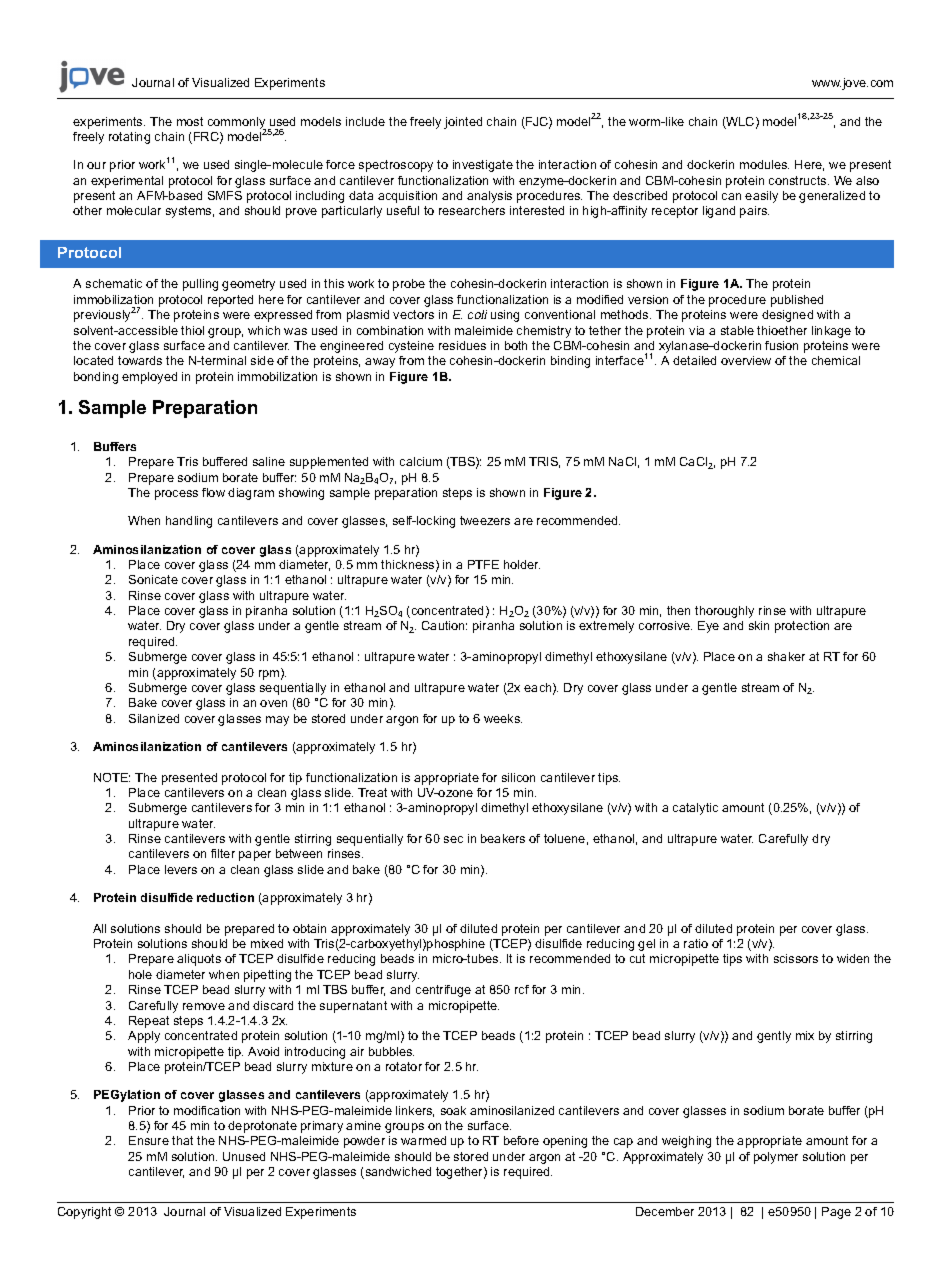  I want to click on shaker, so click(786, 656).
